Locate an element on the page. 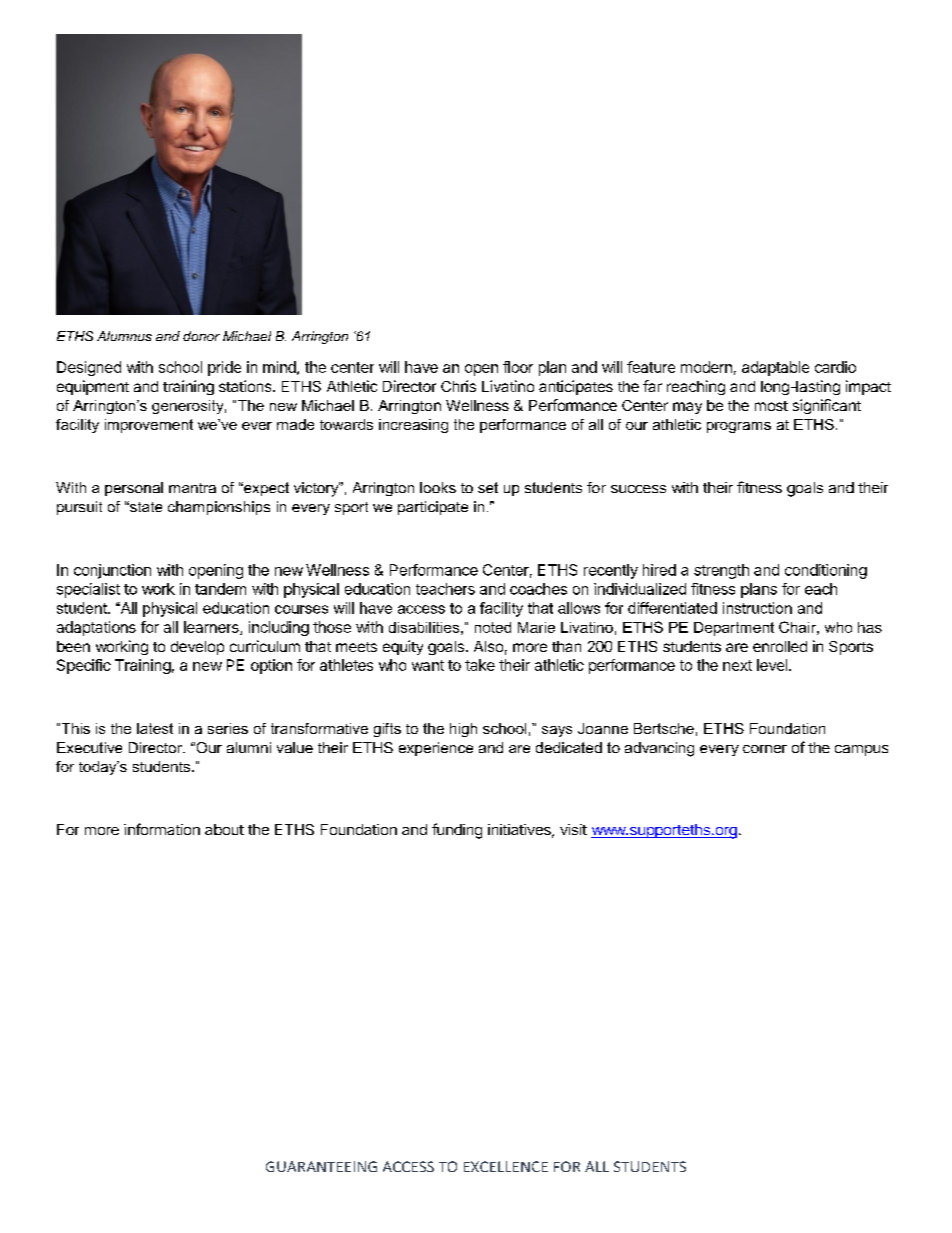 Image resolution: width=952 pixels, height=1233 pixels. GUARANTEEING is located at coordinates (321, 1166).
